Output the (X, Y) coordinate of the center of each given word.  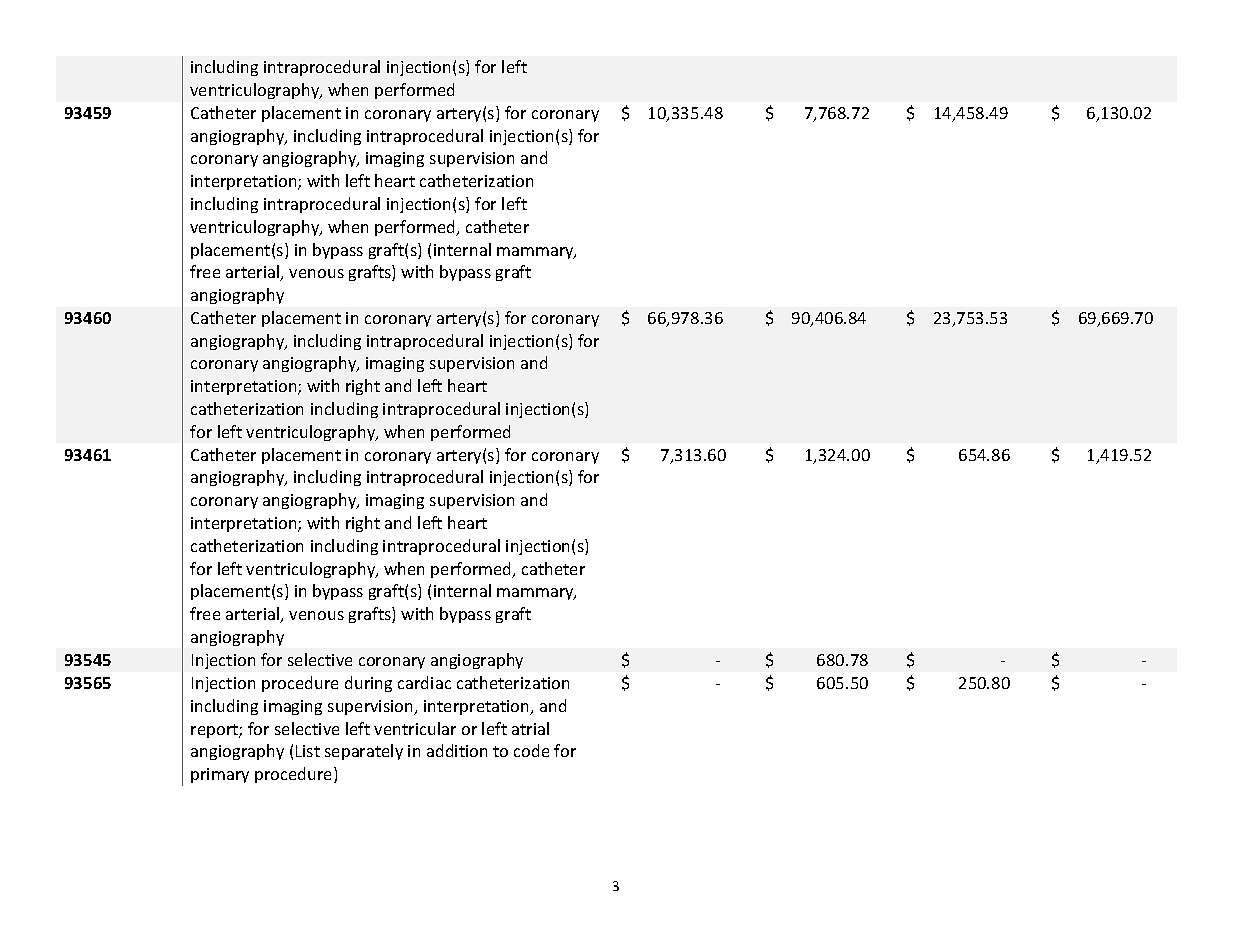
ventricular (415, 728)
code (531, 750)
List (308, 751)
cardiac (424, 682)
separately (364, 752)
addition (457, 750)
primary (220, 775)
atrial (530, 728)
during (368, 684)
